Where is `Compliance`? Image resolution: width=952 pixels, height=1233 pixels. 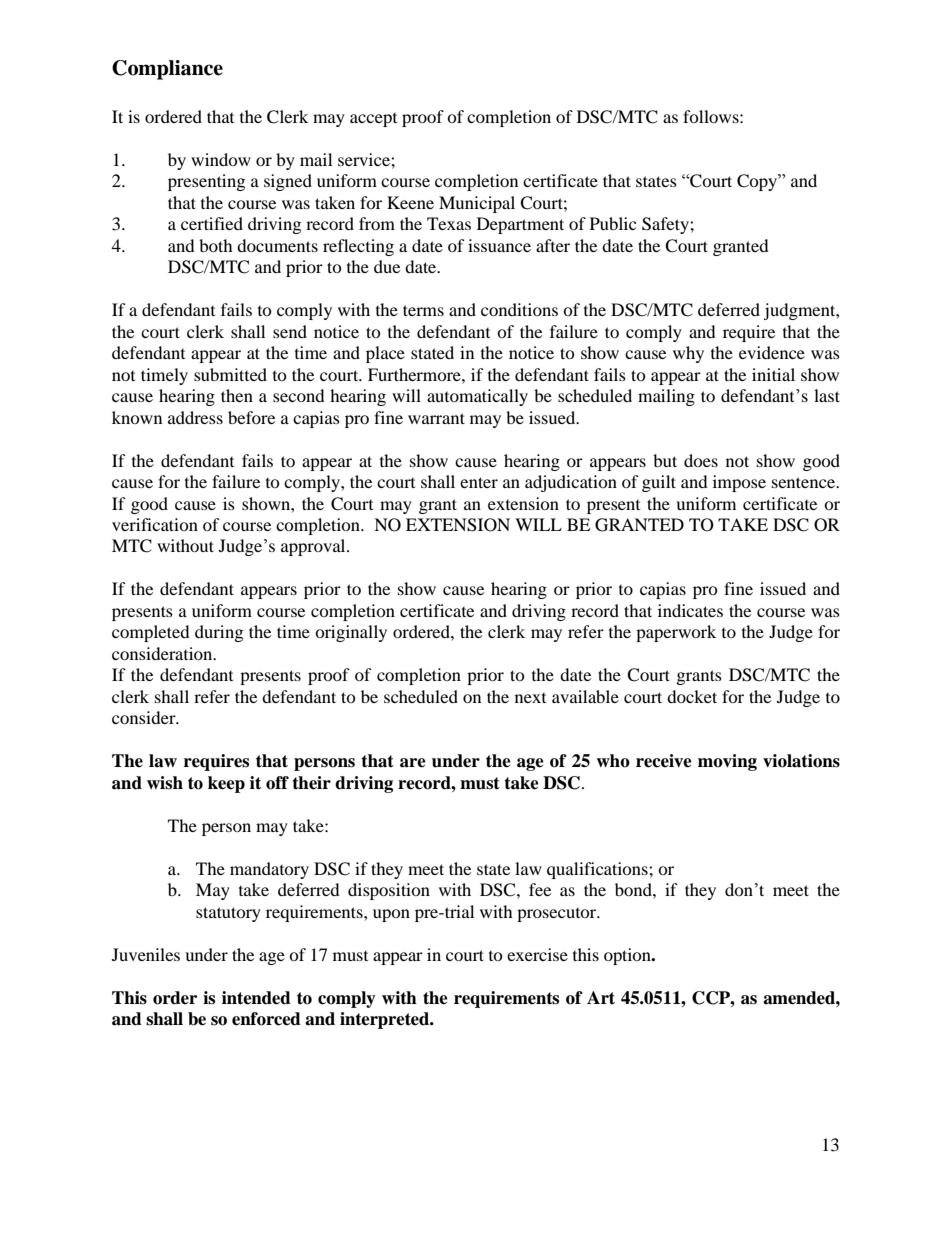 Compliance is located at coordinates (167, 70).
